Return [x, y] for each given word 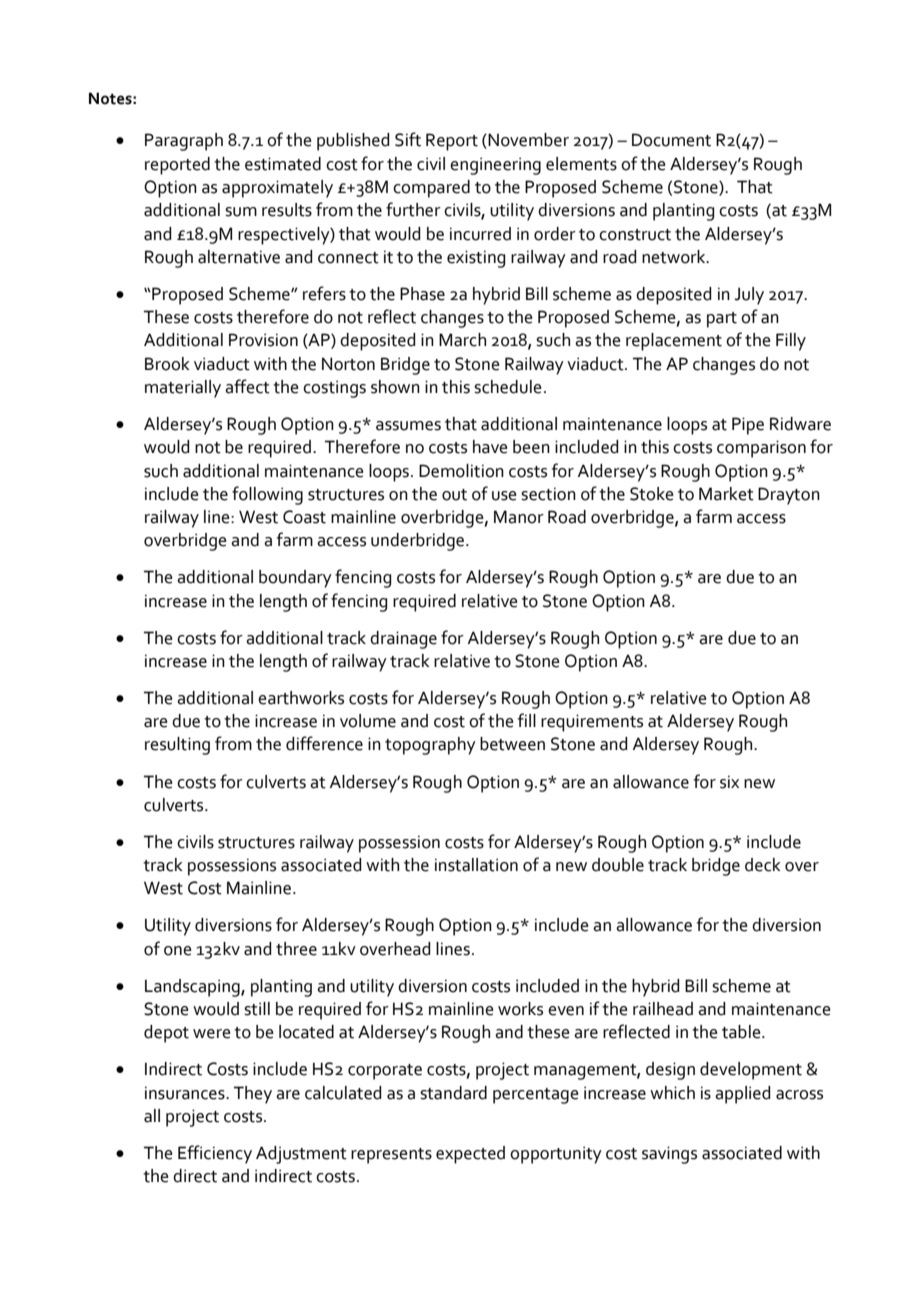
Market [726, 494]
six [729, 782]
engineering [495, 166]
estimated [283, 164]
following [267, 495]
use [504, 496]
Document [671, 140]
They [253, 1095]
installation [476, 865]
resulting [177, 746]
